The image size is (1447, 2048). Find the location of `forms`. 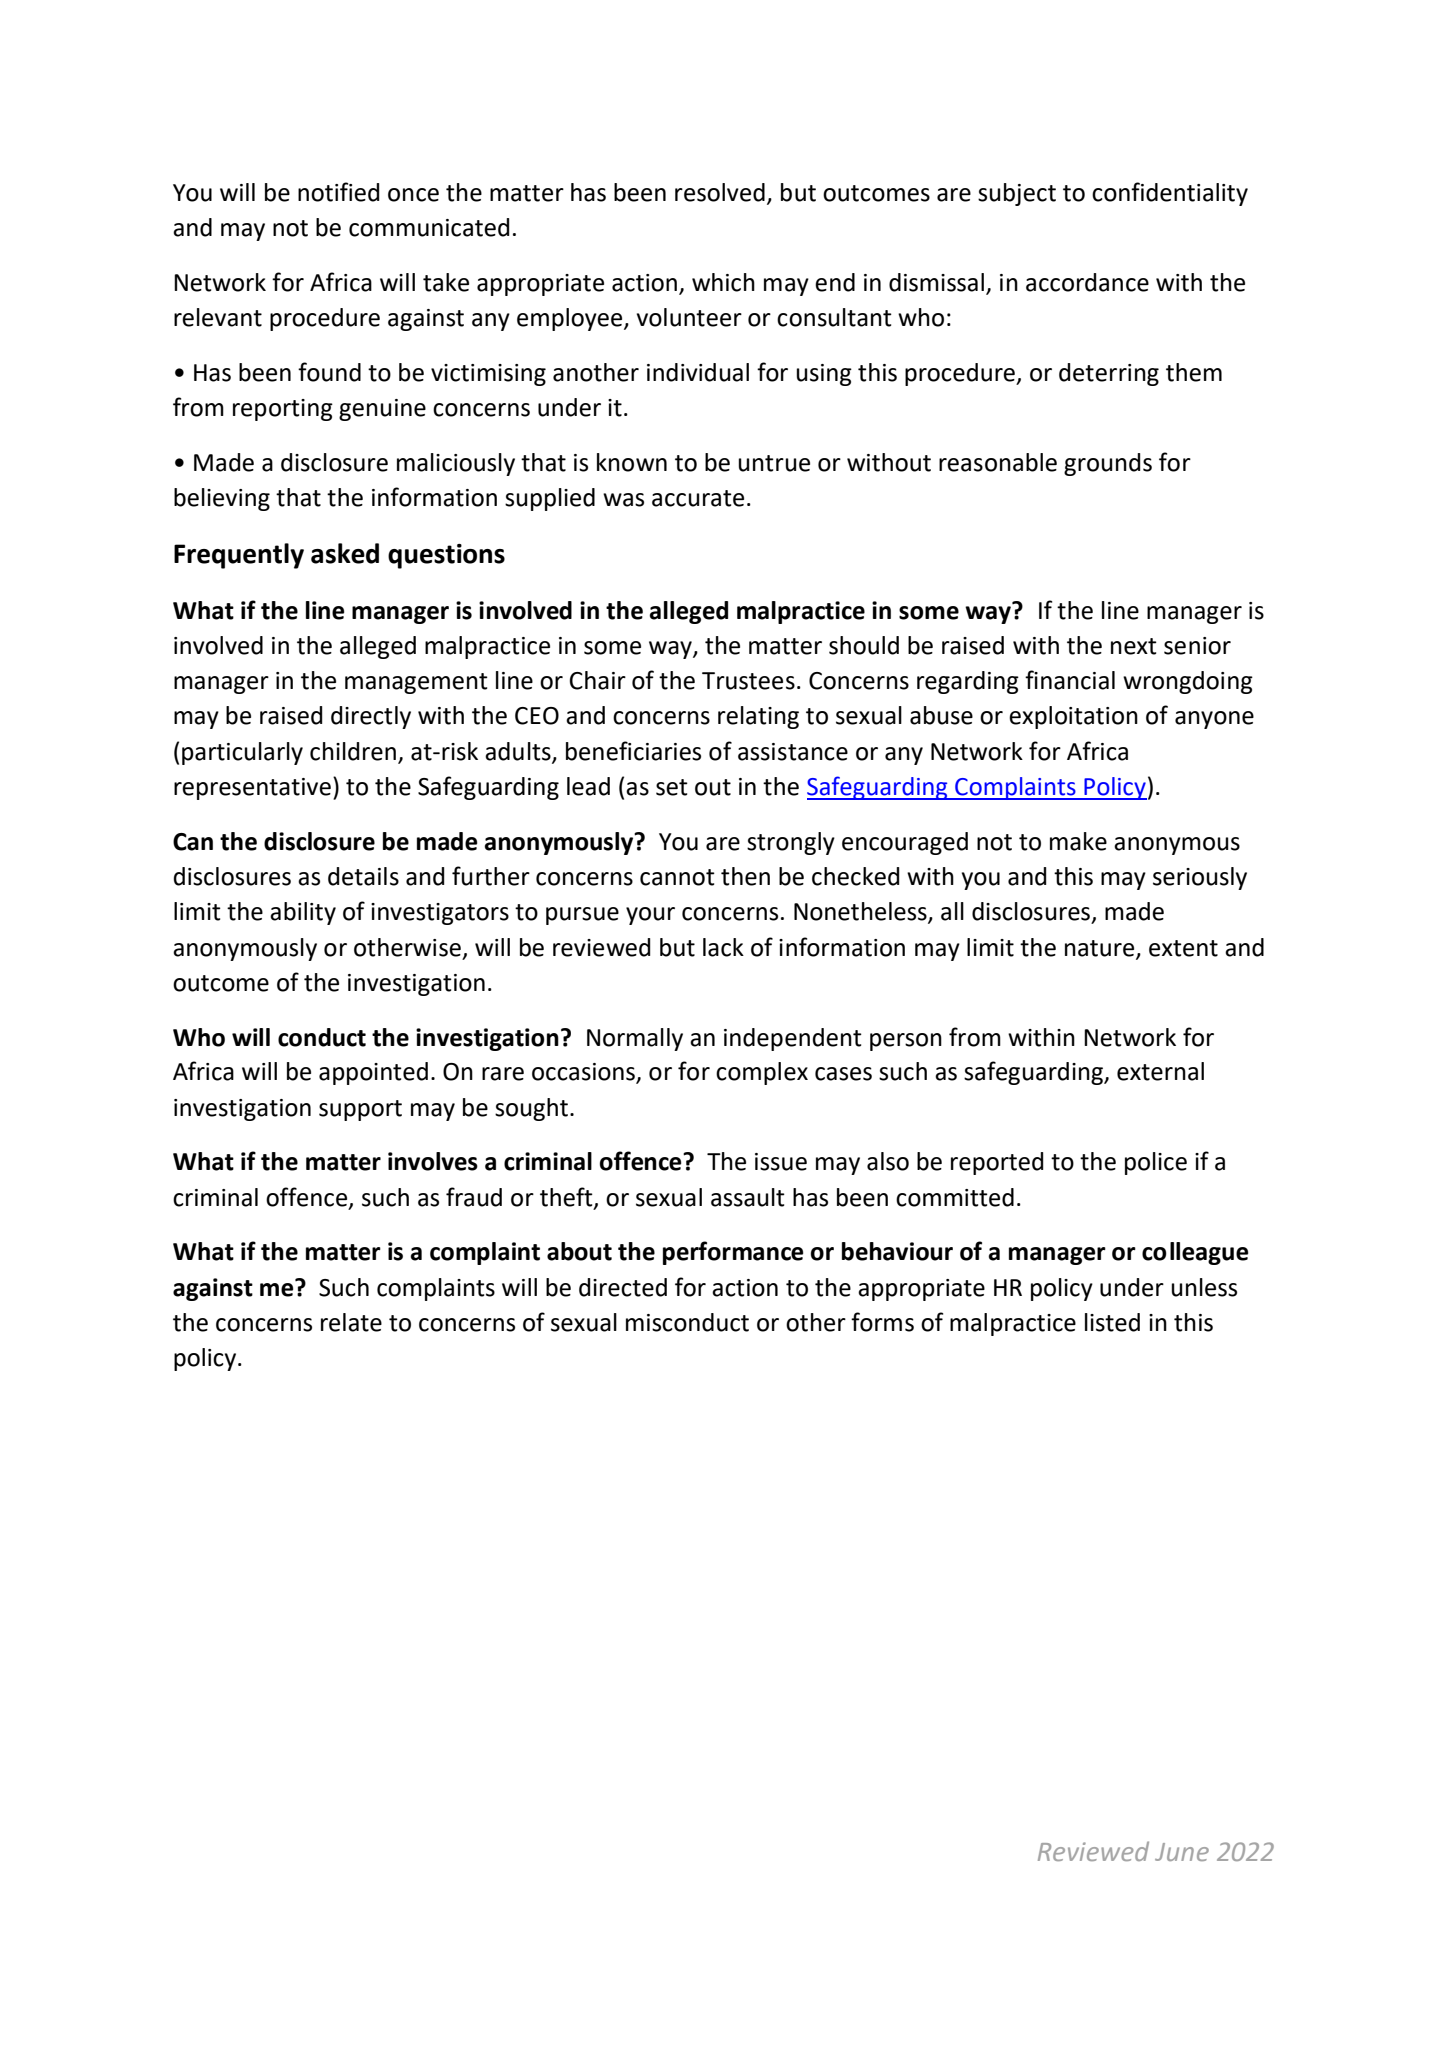

forms is located at coordinates (882, 1322).
